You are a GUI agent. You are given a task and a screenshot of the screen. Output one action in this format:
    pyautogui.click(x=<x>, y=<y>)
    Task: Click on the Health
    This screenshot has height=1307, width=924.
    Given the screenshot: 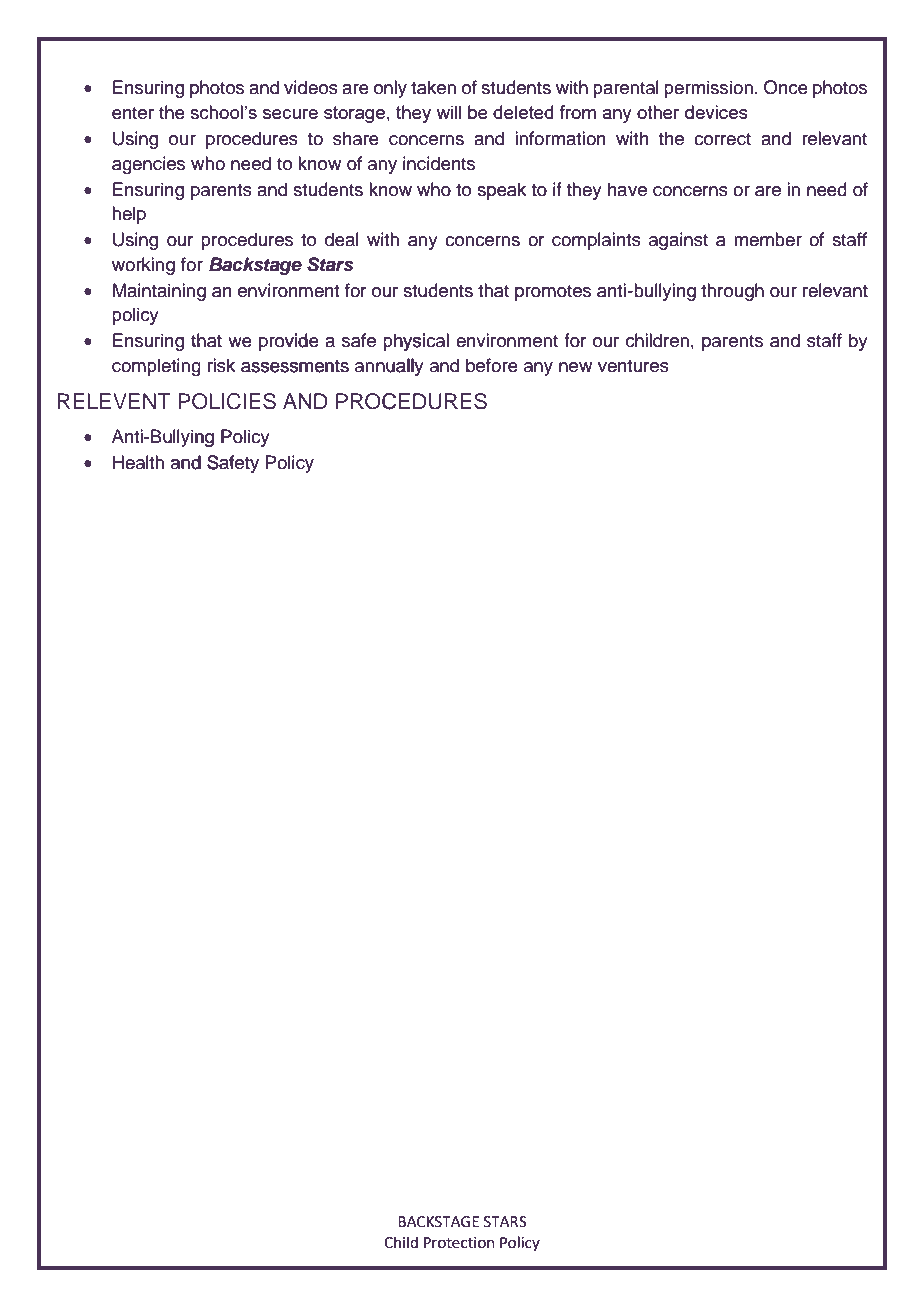 What is the action you would take?
    pyautogui.click(x=138, y=462)
